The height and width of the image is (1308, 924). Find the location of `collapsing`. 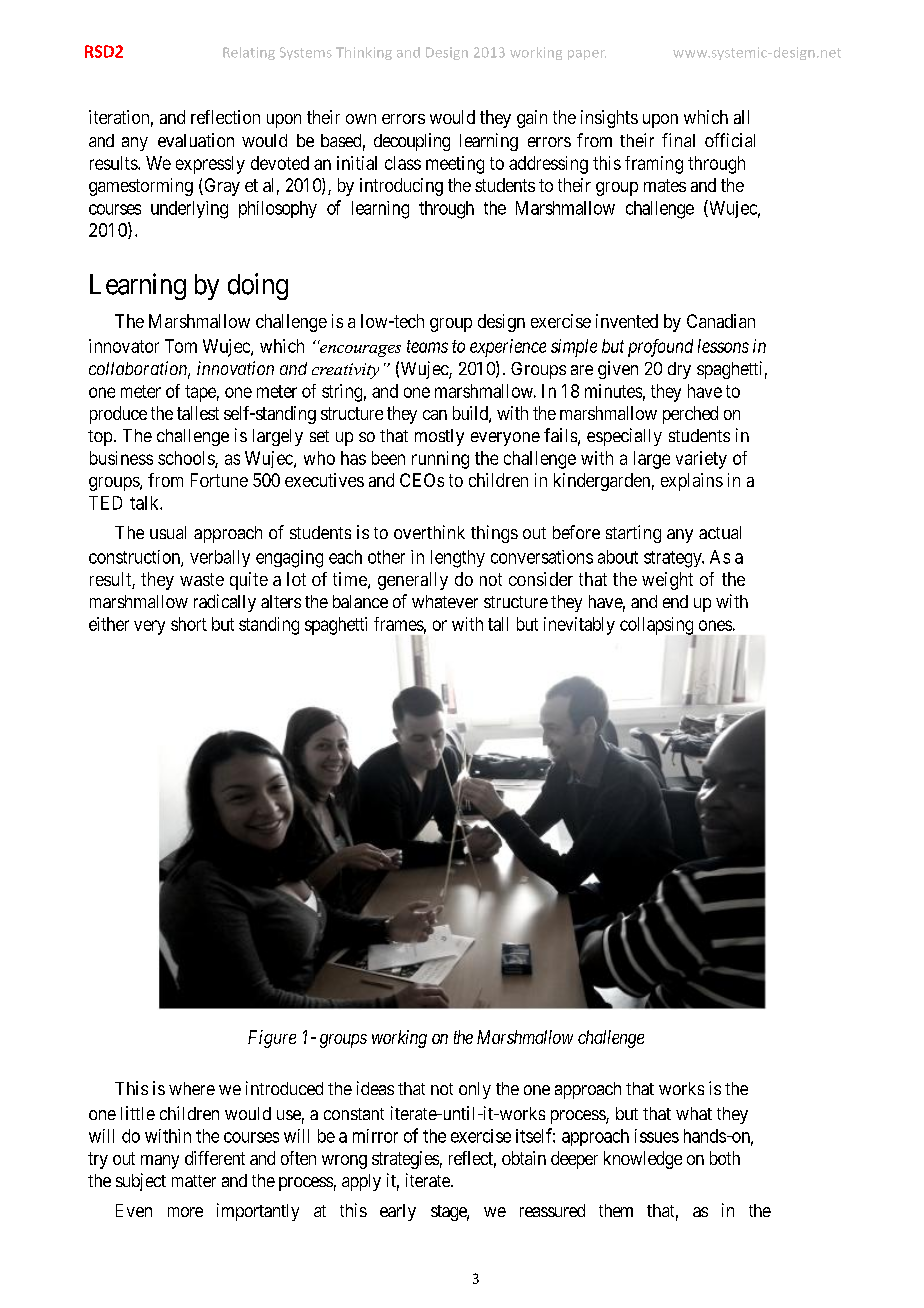

collapsing is located at coordinates (658, 627).
